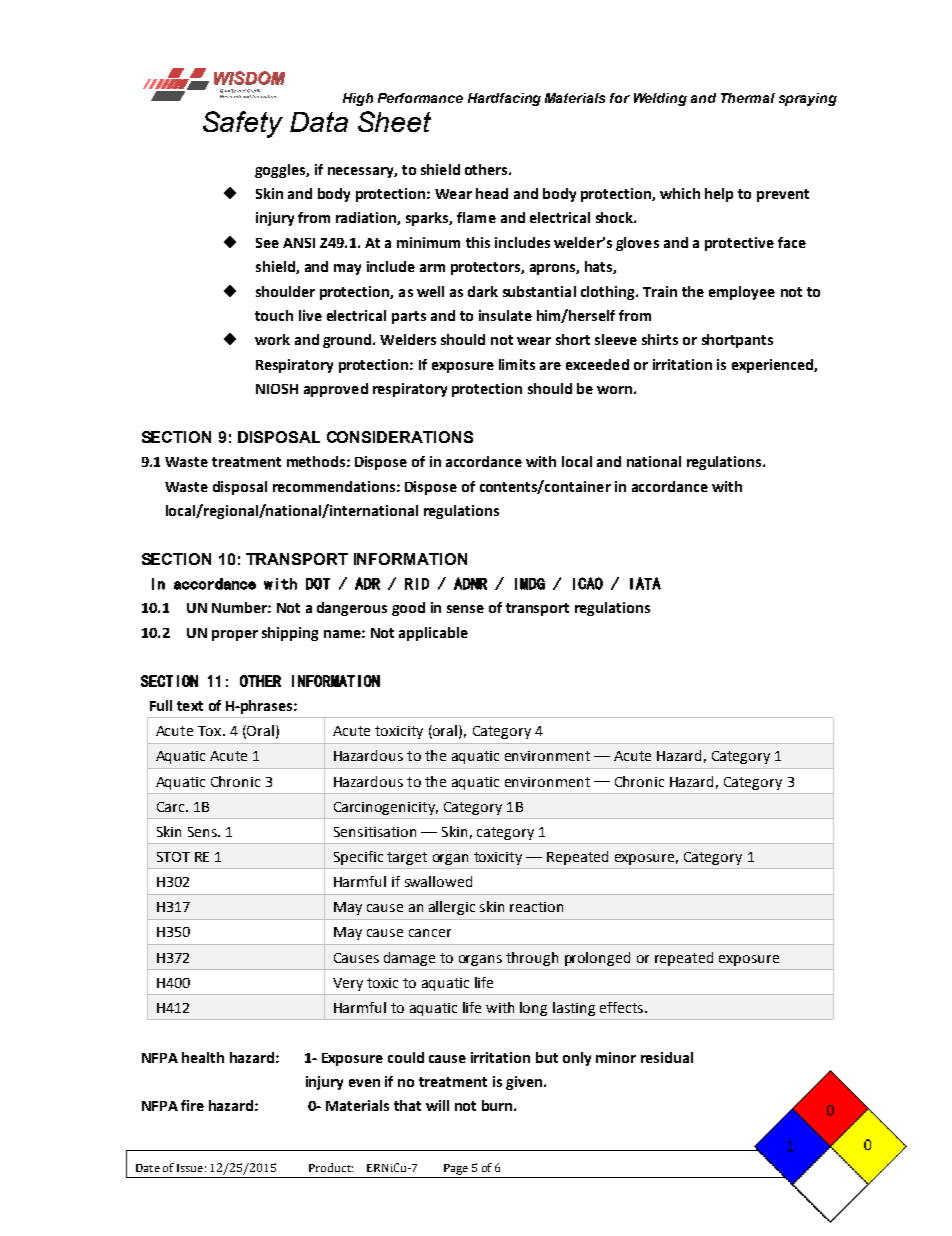 The width and height of the page is (952, 1236). What do you see at coordinates (433, 634) in the page?
I see `applicable` at bounding box center [433, 634].
